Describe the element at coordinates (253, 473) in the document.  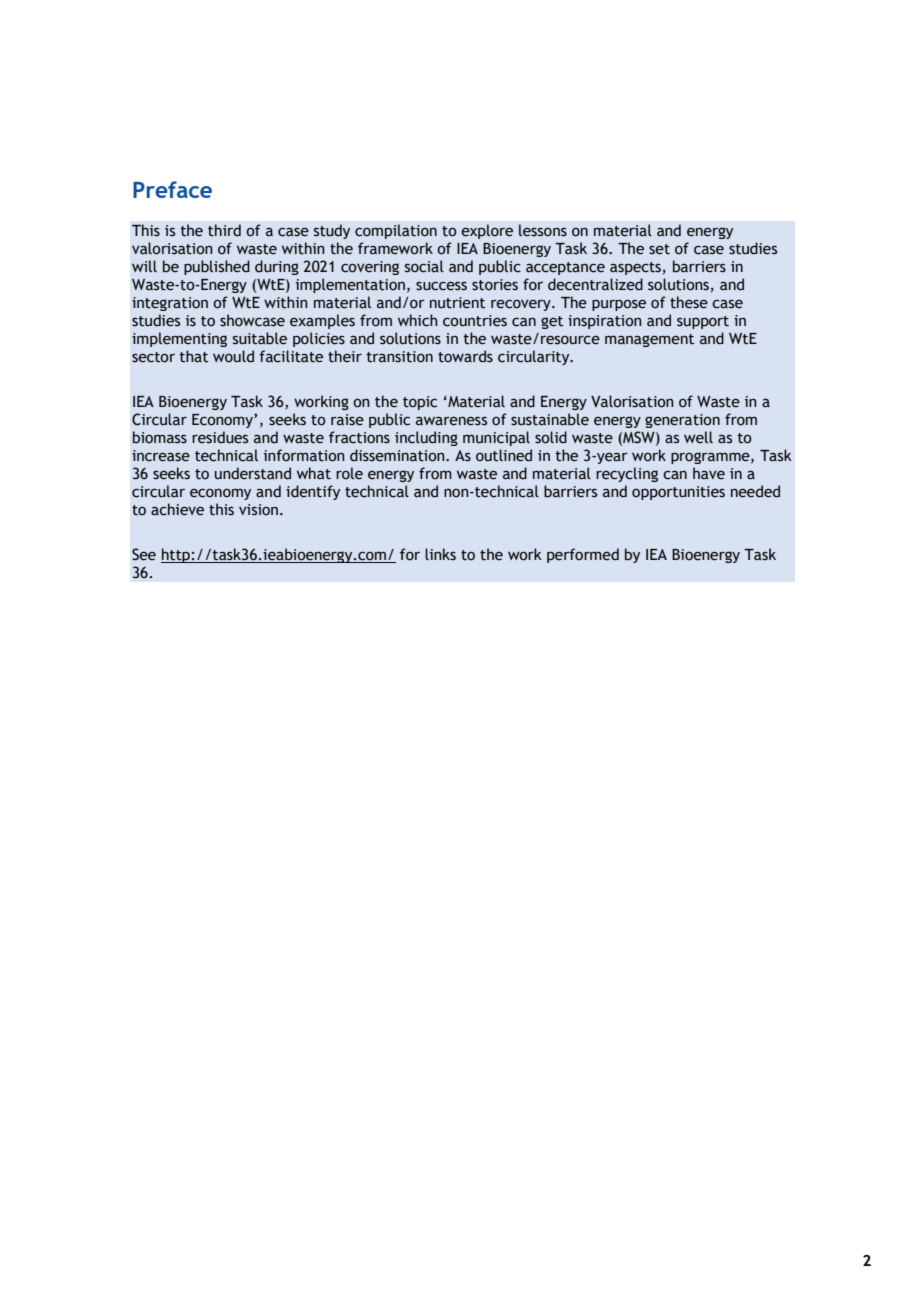
I see `understand` at that location.
